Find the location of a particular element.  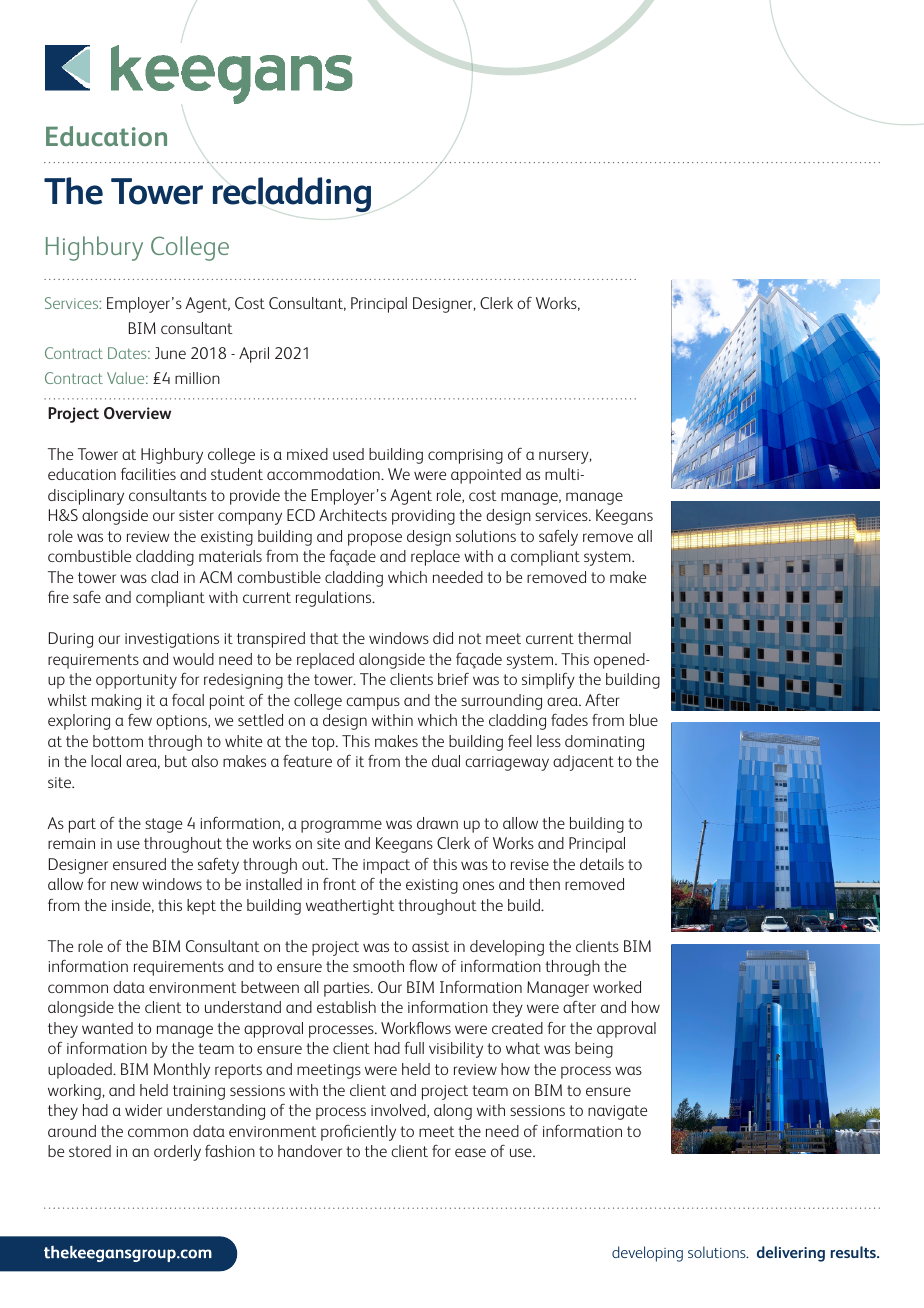

ease is located at coordinates (470, 1152).
